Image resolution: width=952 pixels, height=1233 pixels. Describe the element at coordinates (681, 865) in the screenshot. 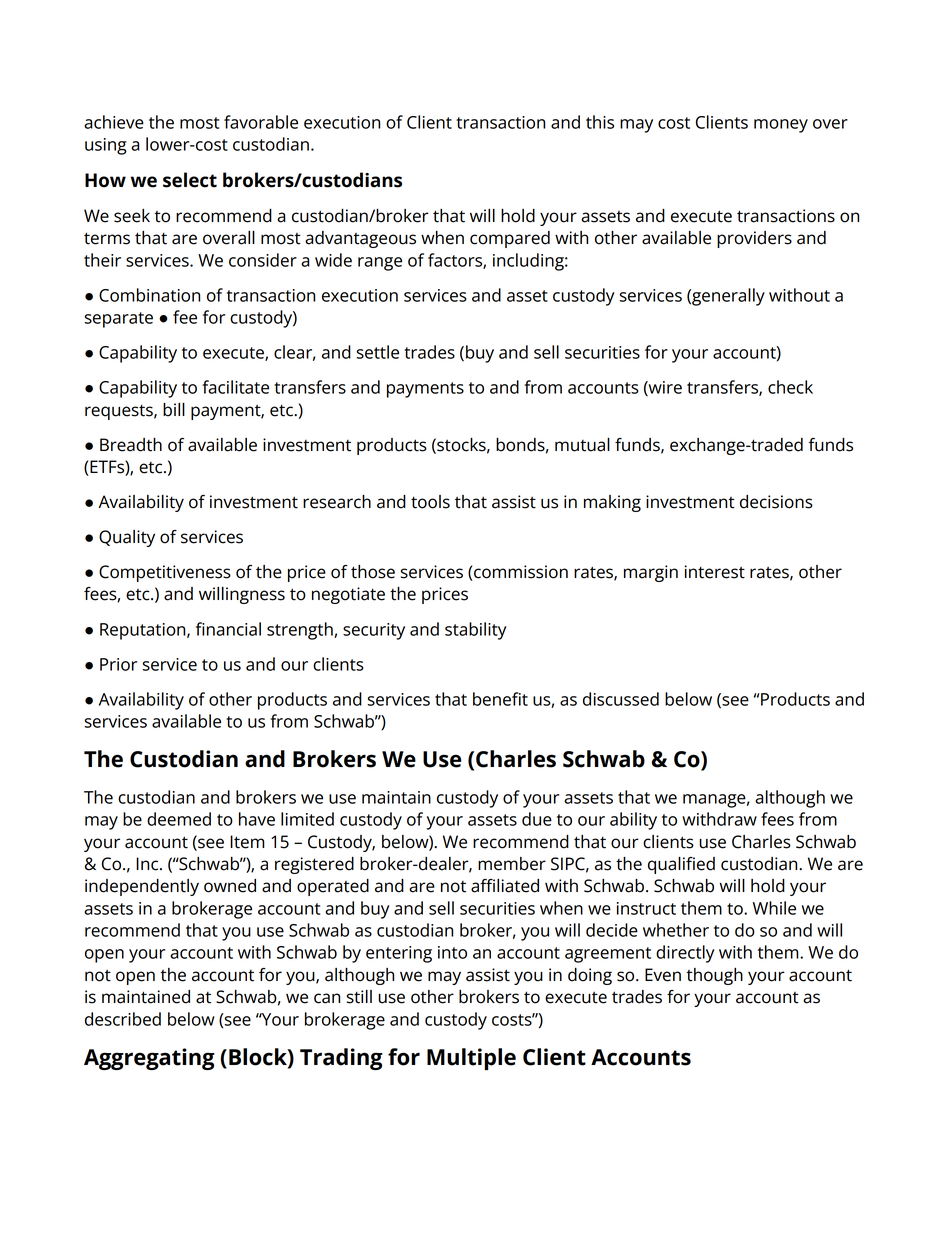

I see `qualified` at that location.
